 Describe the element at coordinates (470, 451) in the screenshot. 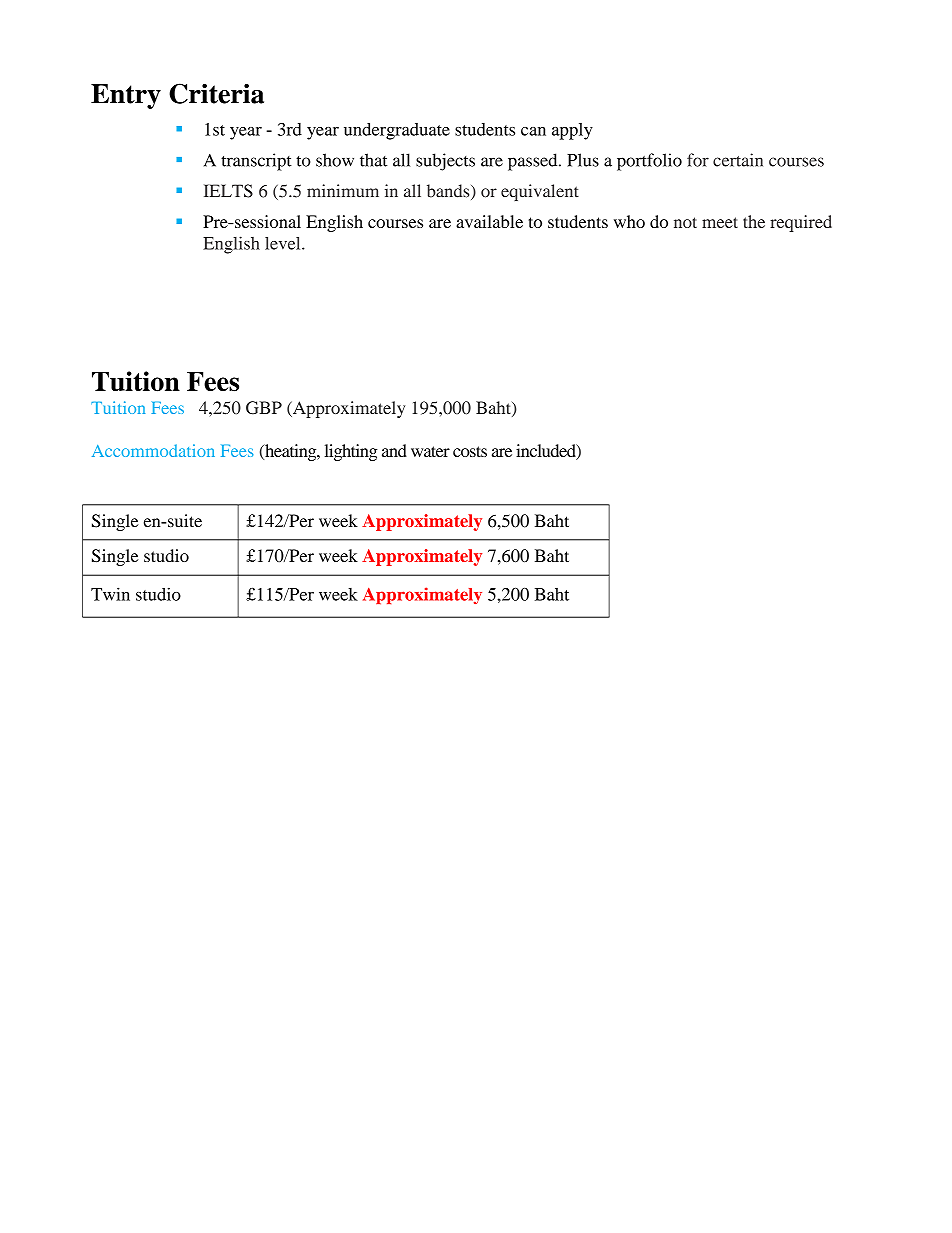

I see `costs` at that location.
